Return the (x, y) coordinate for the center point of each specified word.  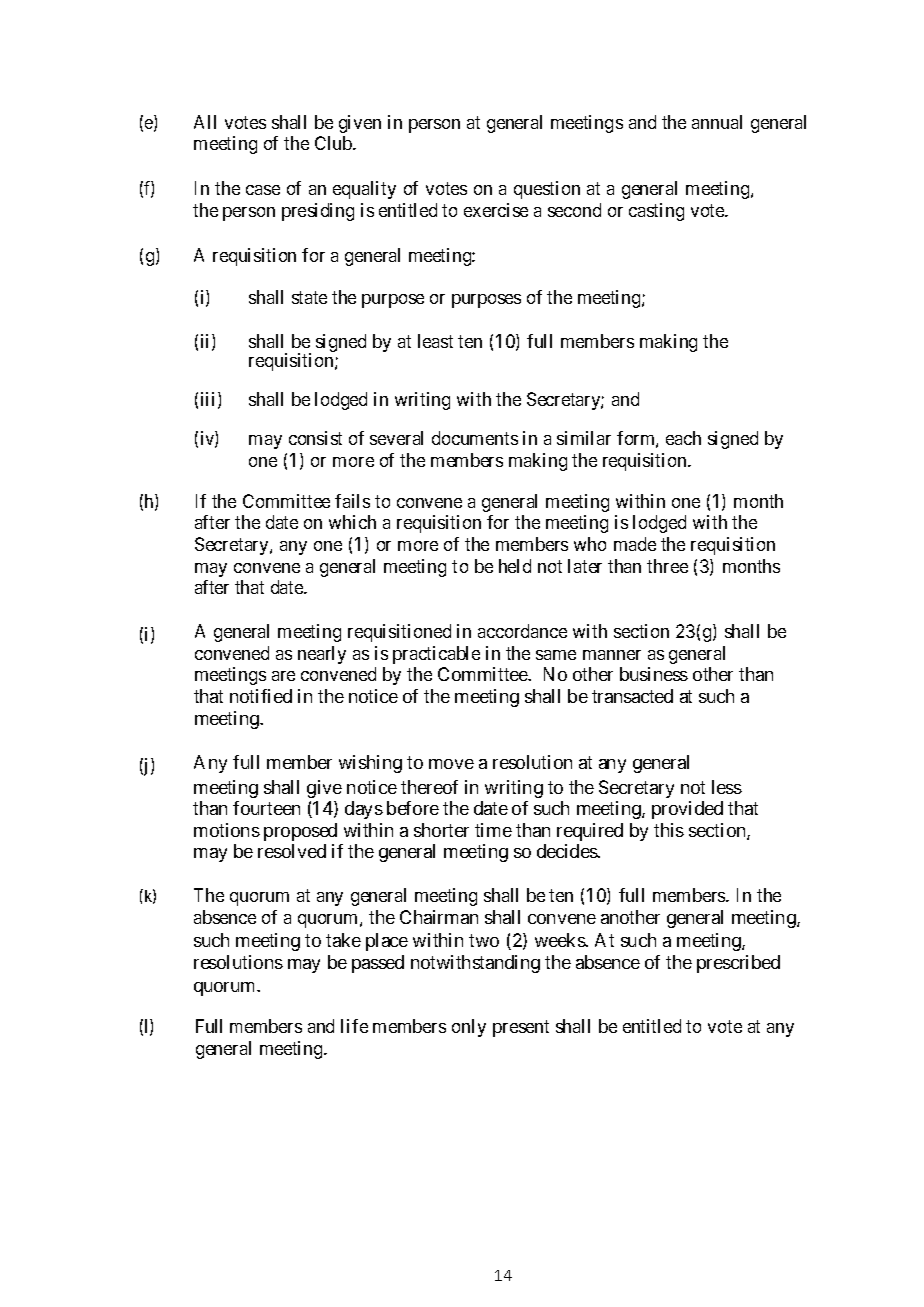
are (283, 676)
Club (334, 143)
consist (315, 438)
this (669, 830)
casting (656, 212)
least (435, 341)
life (354, 1026)
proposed (300, 832)
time (493, 830)
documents (475, 438)
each (683, 438)
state (309, 297)
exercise (496, 210)
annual (717, 122)
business (654, 674)
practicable (436, 655)
